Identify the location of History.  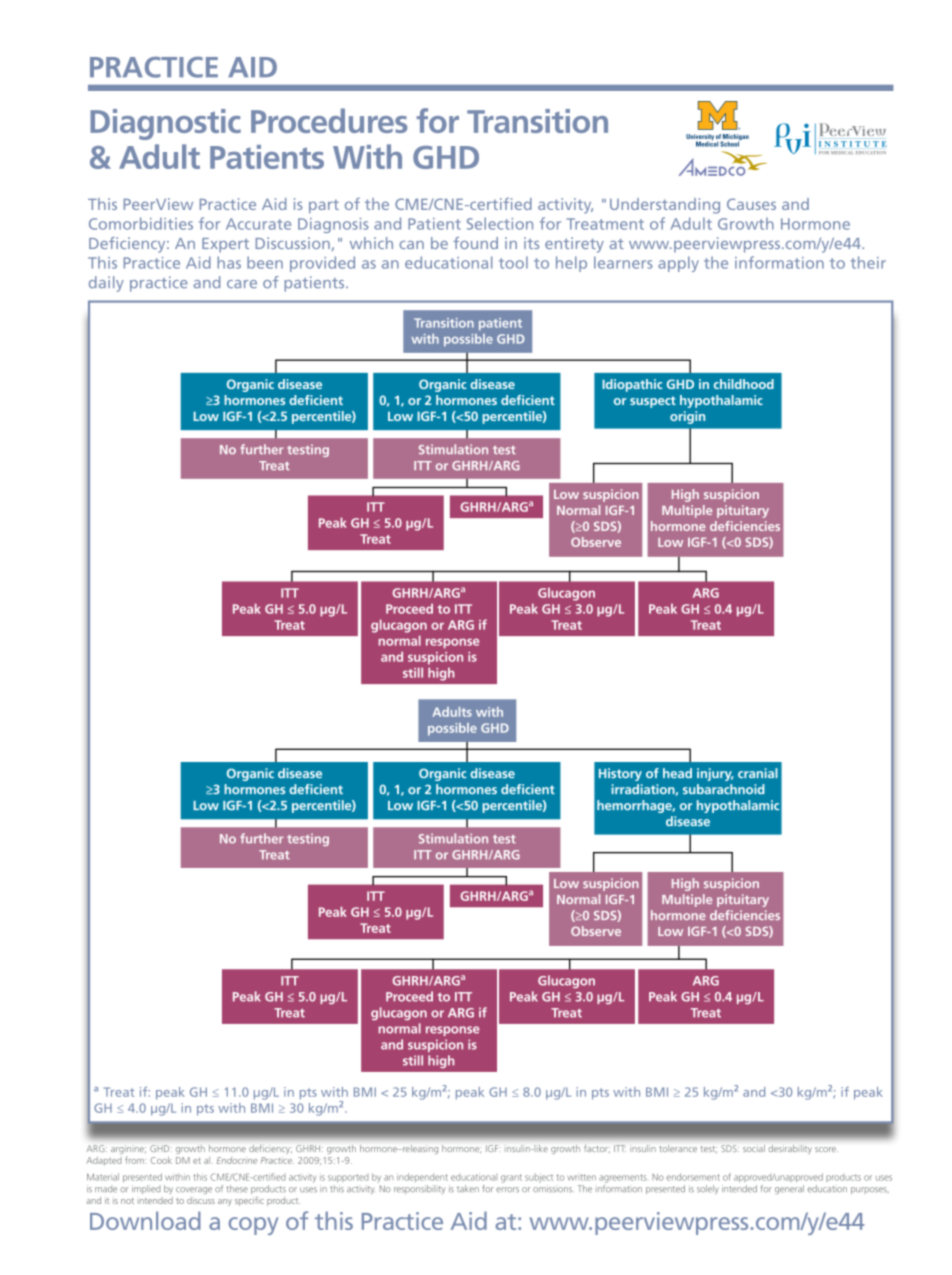
(620, 774).
